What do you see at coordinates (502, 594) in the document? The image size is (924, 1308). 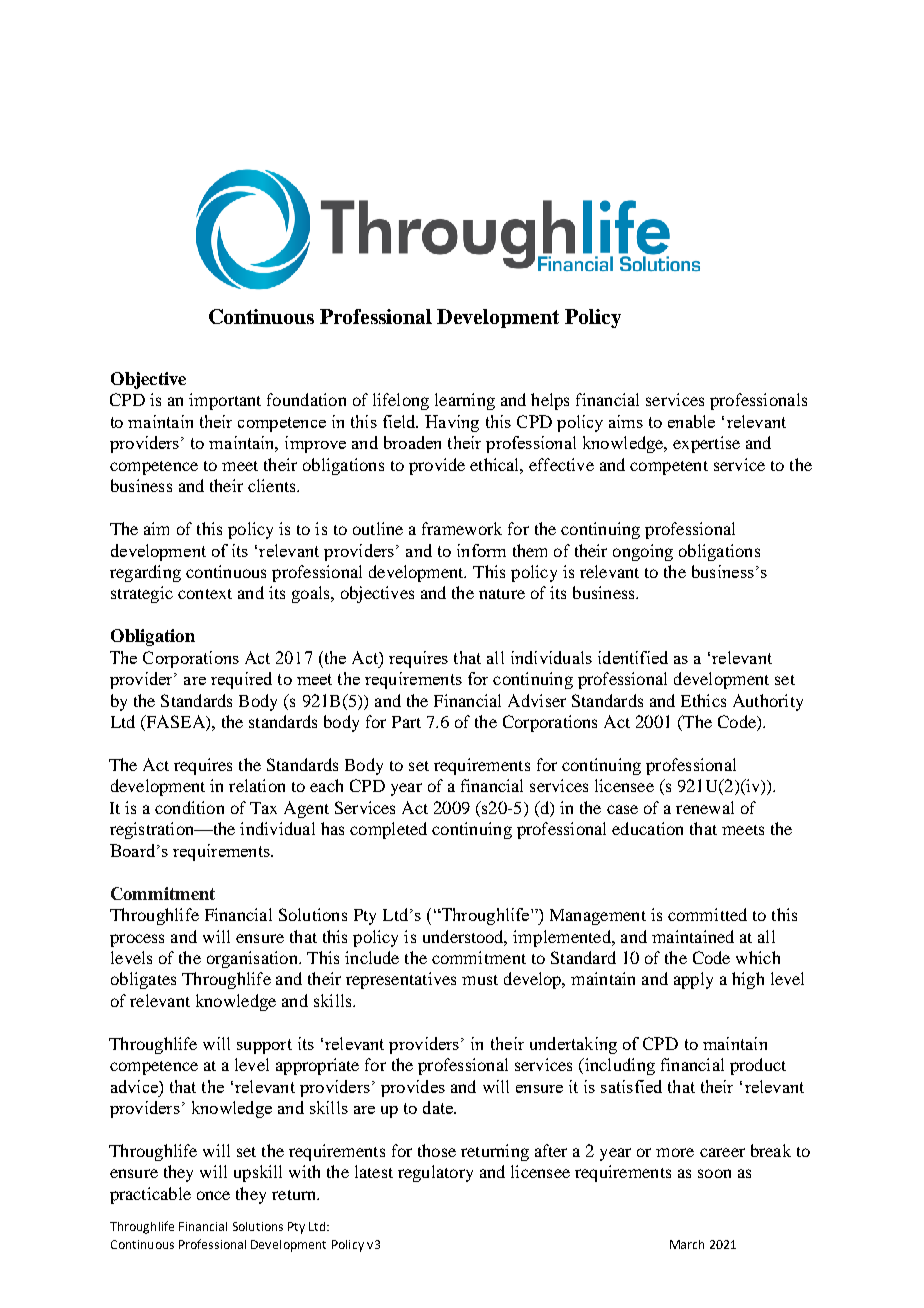 I see `nature` at bounding box center [502, 594].
